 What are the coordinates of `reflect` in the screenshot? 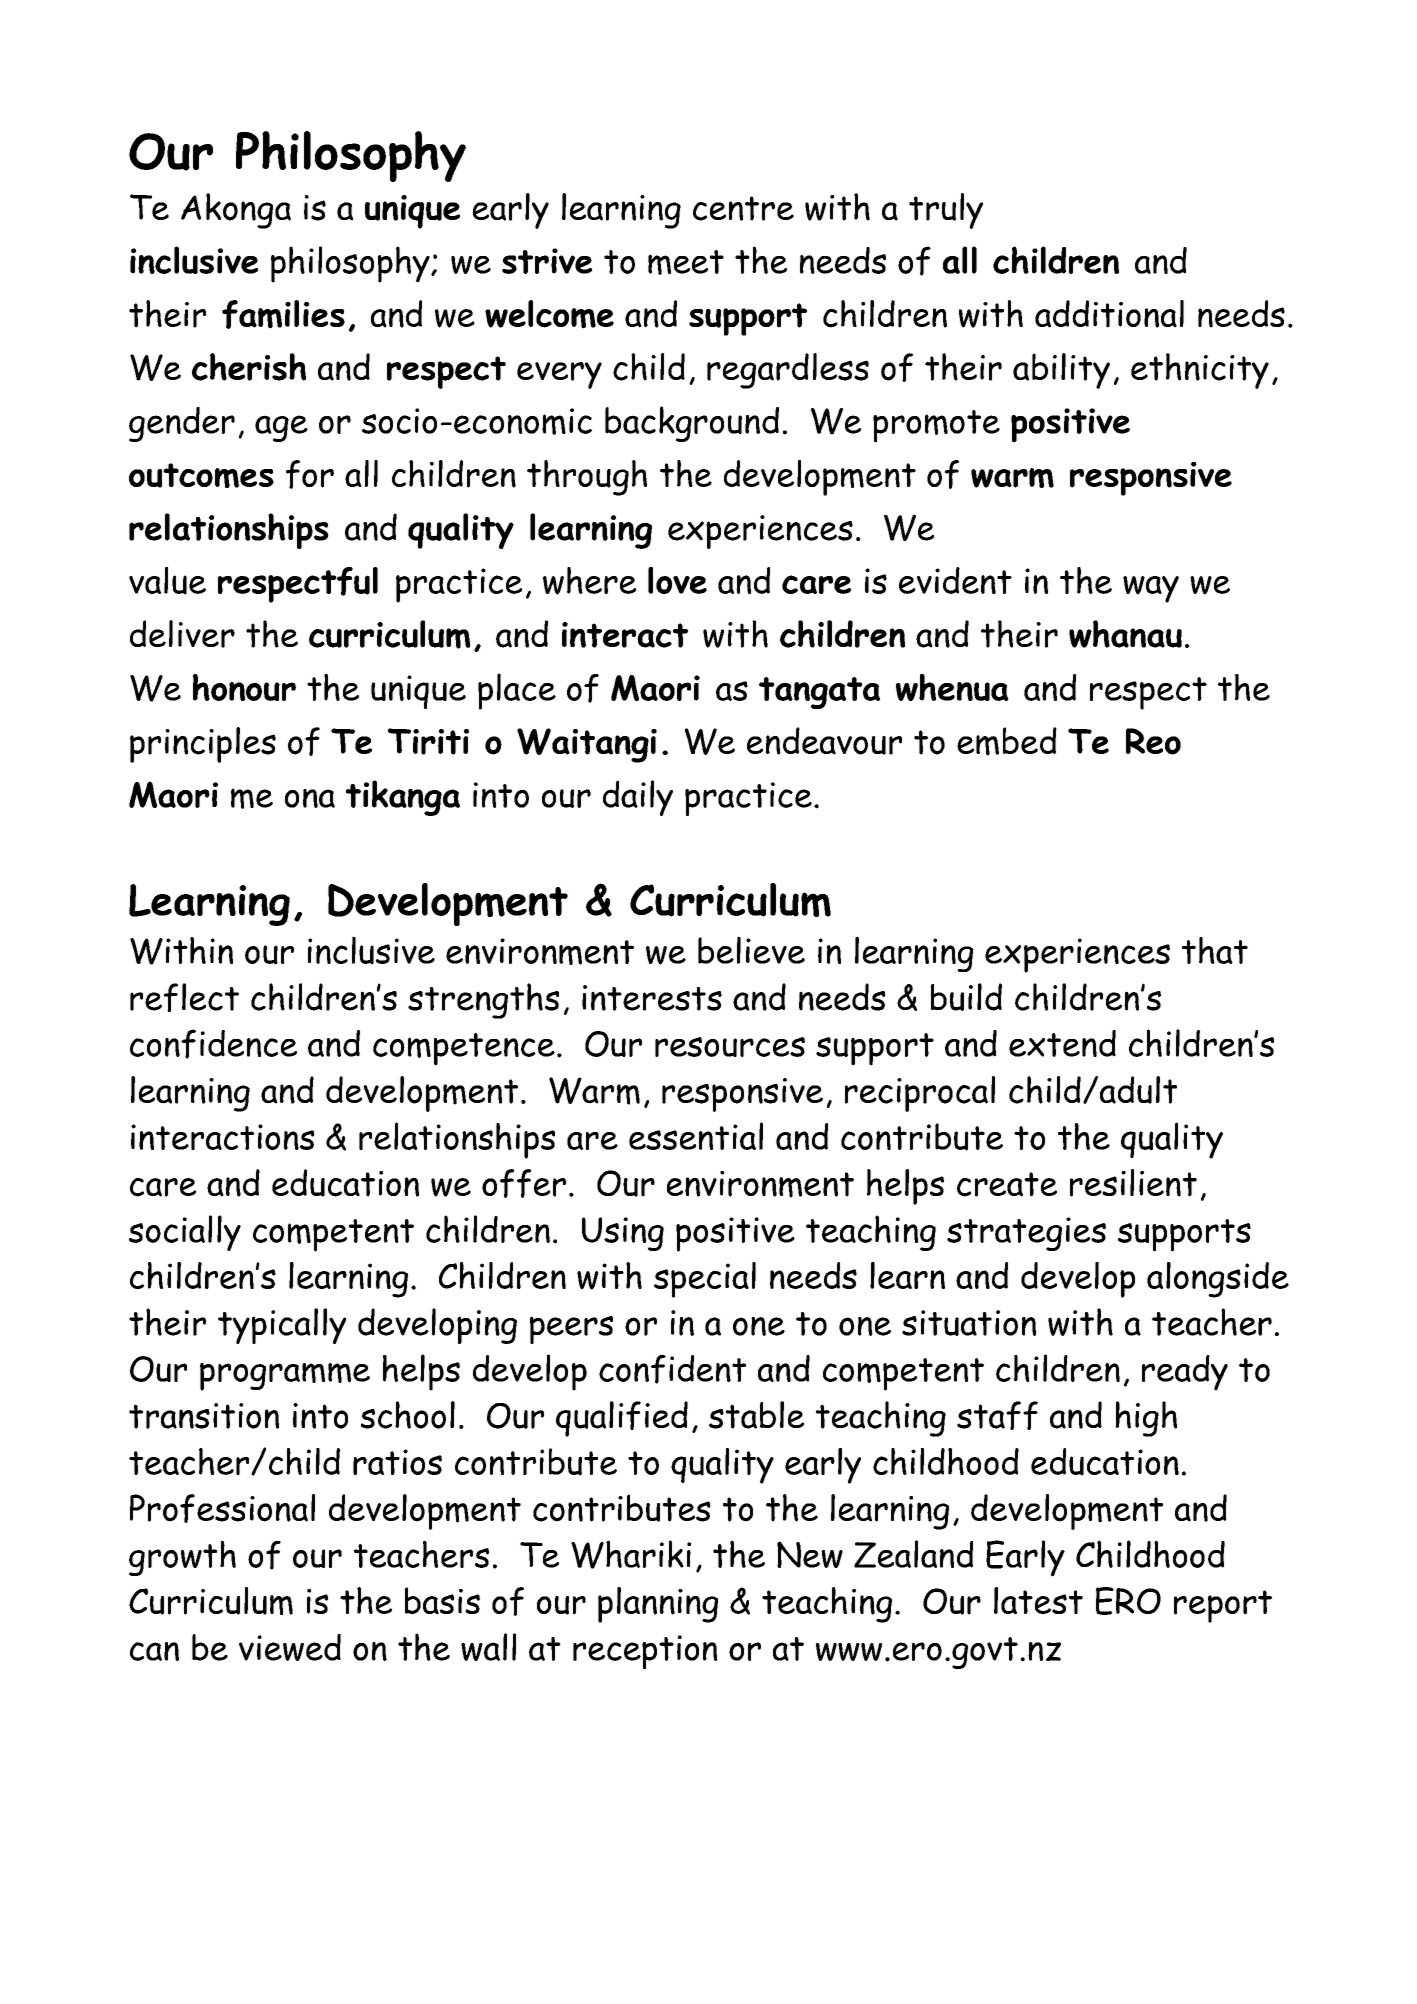 It's located at (184, 997).
